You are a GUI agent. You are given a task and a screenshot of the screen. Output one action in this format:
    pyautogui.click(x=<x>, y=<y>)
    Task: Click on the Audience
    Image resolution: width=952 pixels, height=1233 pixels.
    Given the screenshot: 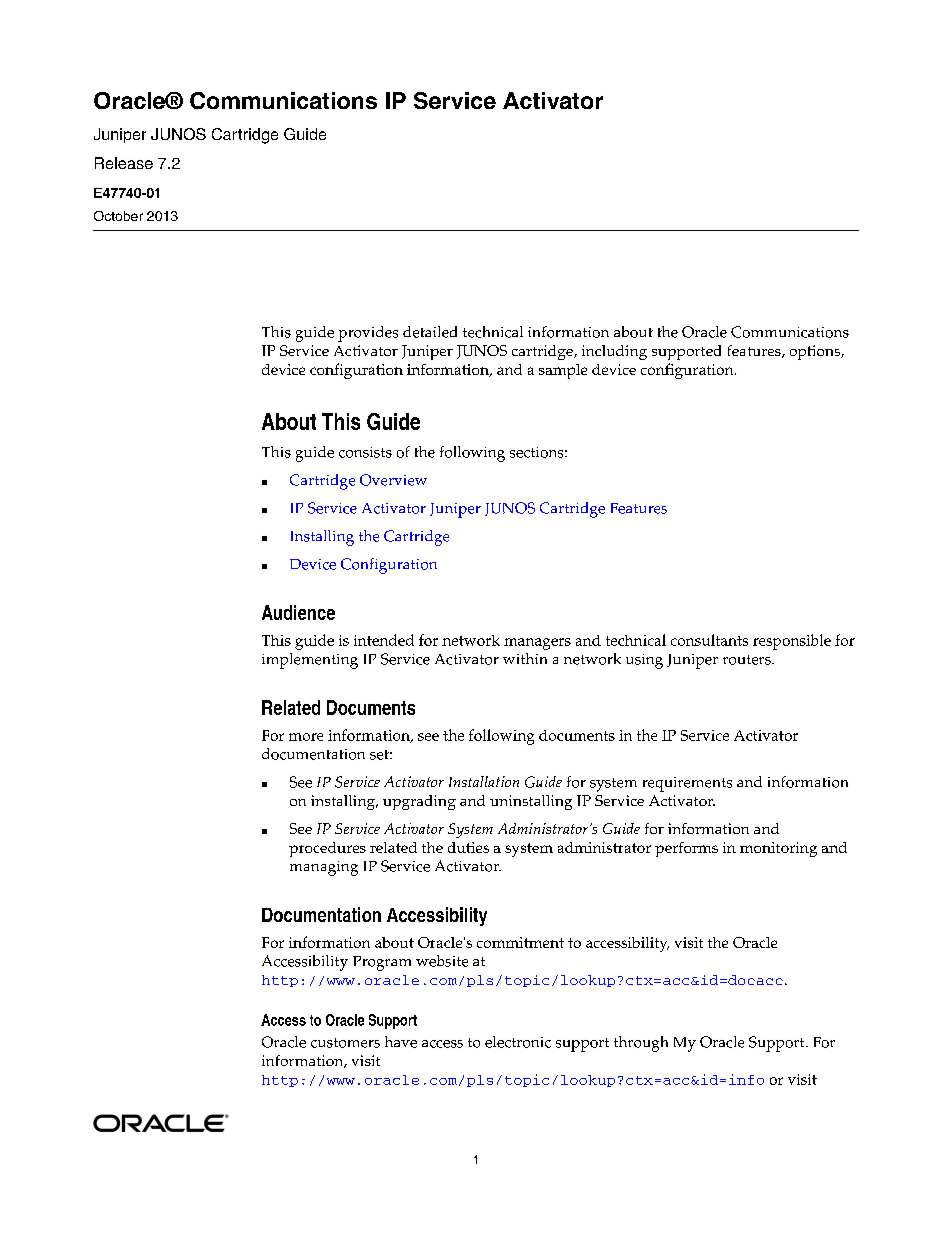 What is the action you would take?
    pyautogui.click(x=298, y=612)
